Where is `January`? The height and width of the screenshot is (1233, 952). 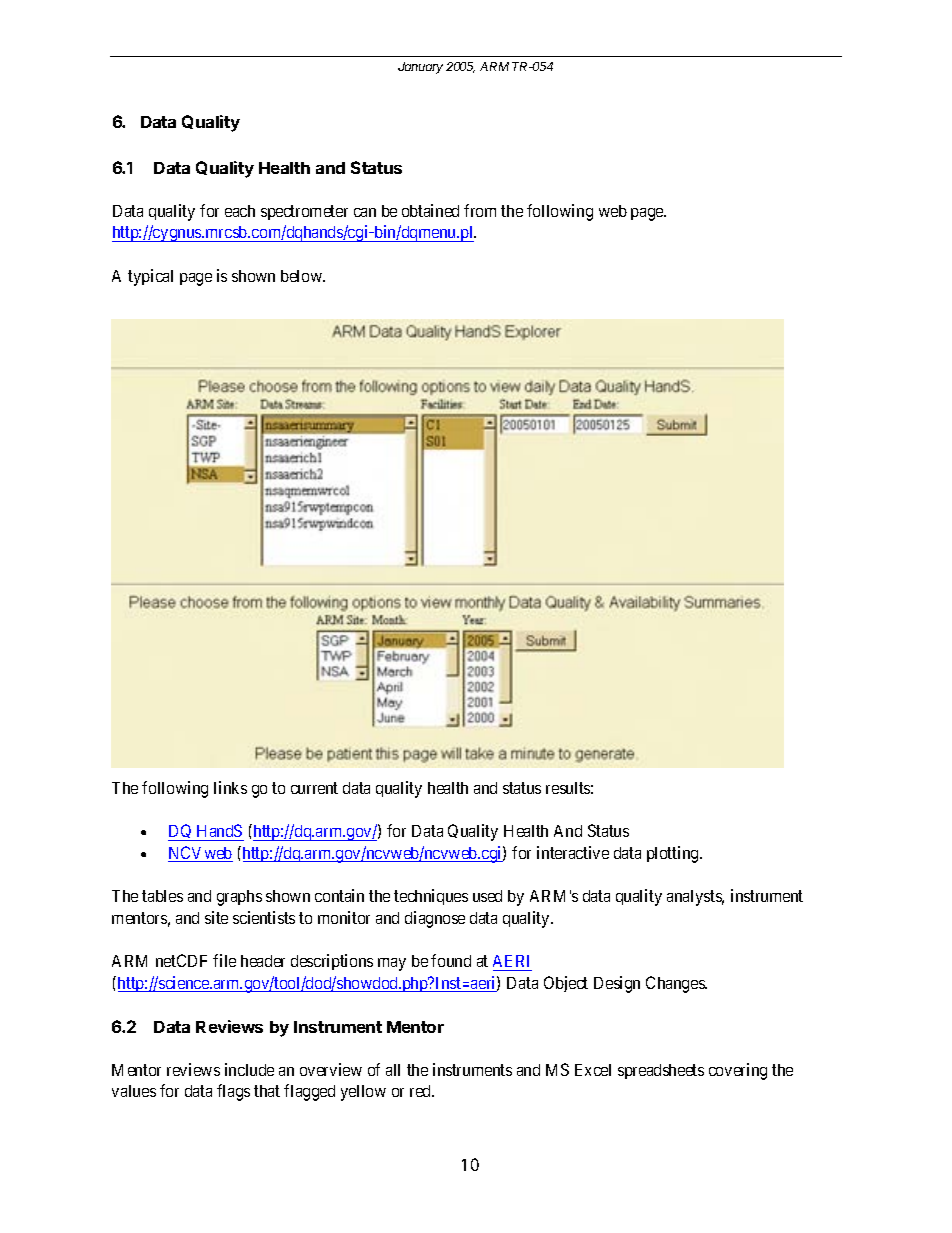 January is located at coordinates (420, 68).
